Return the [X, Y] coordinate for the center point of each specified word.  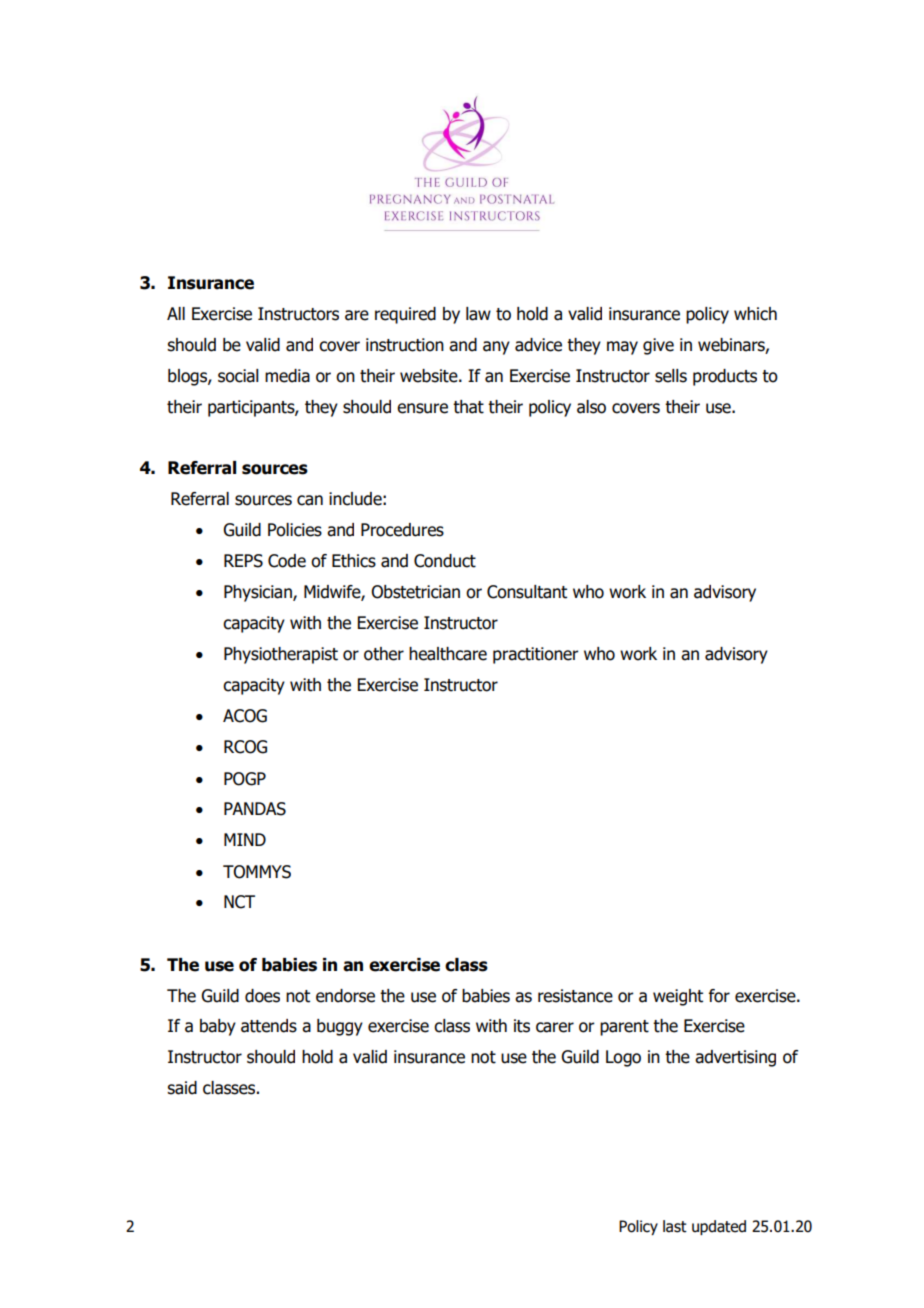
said [182, 1088]
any [496, 348]
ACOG [245, 716]
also [591, 407]
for [719, 996]
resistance [575, 996]
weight [678, 997]
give [658, 346]
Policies [295, 530]
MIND [245, 839]
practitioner [536, 655]
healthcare [448, 654]
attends [269, 1026]
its [522, 1026]
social [238, 376]
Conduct [445, 561]
